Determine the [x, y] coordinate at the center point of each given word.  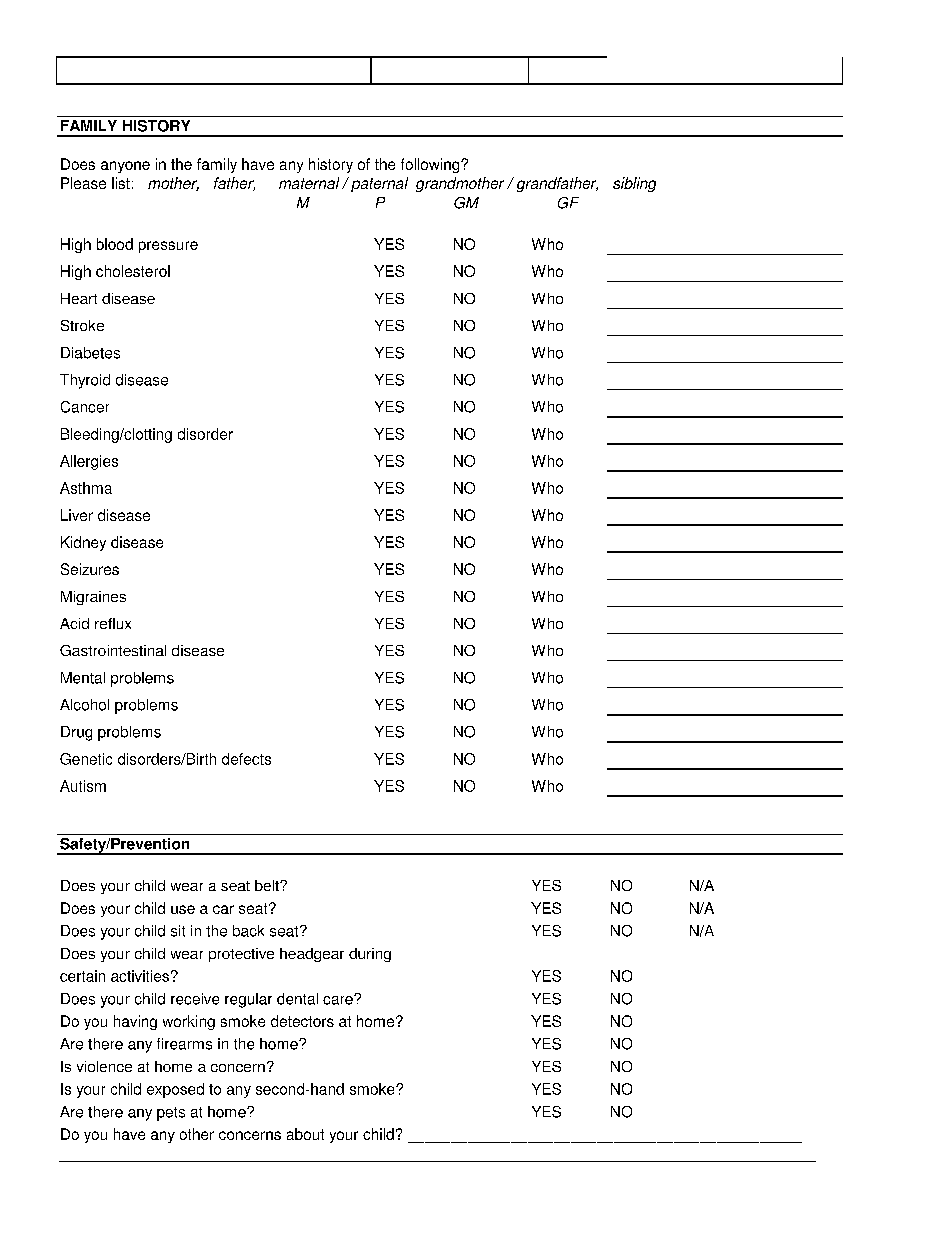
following [431, 165]
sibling [634, 184]
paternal [379, 184]
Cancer [85, 407]
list [121, 183]
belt [268, 885]
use [183, 909]
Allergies [89, 462]
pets [171, 1114]
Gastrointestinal [113, 650]
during [370, 955]
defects [246, 759]
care [339, 1000]
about [305, 1134]
